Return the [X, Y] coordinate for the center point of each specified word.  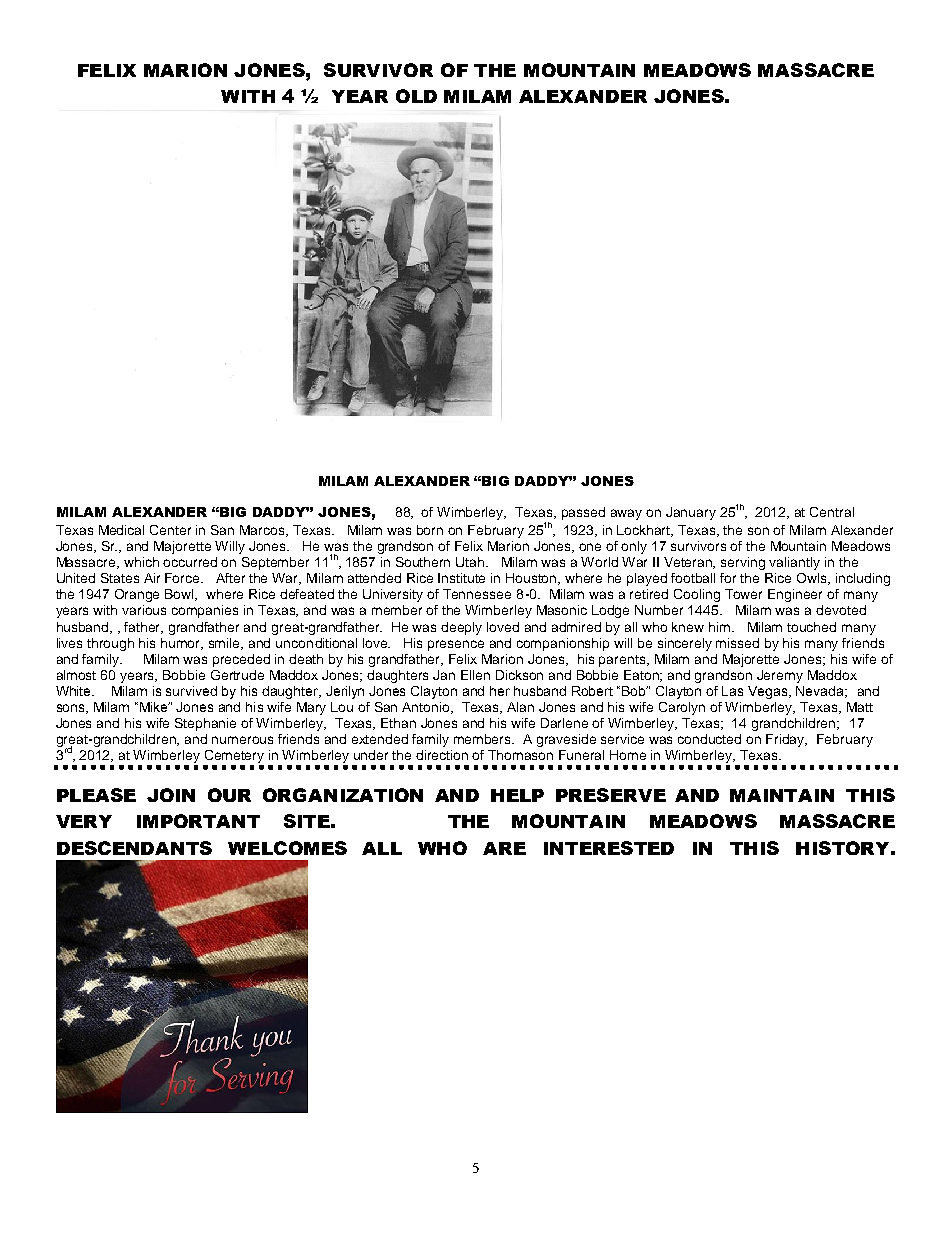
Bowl [181, 595]
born [430, 530]
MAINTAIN [782, 795]
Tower [743, 594]
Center [170, 530]
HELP [517, 795]
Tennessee [477, 594]
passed [583, 513]
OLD [416, 96]
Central [832, 512]
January [691, 513]
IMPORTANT [198, 821]
